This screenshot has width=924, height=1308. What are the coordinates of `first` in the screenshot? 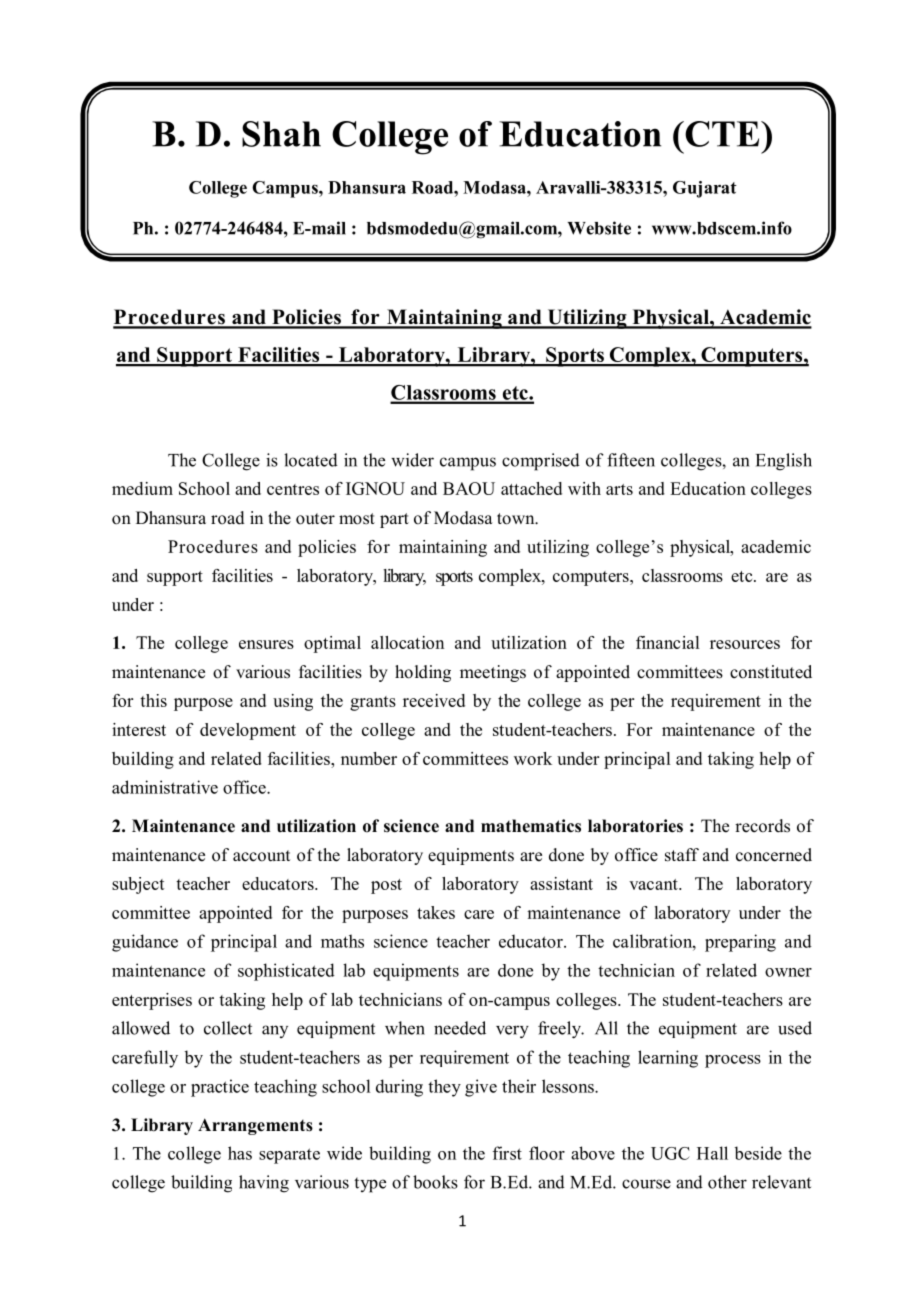 It's located at (507, 1153).
